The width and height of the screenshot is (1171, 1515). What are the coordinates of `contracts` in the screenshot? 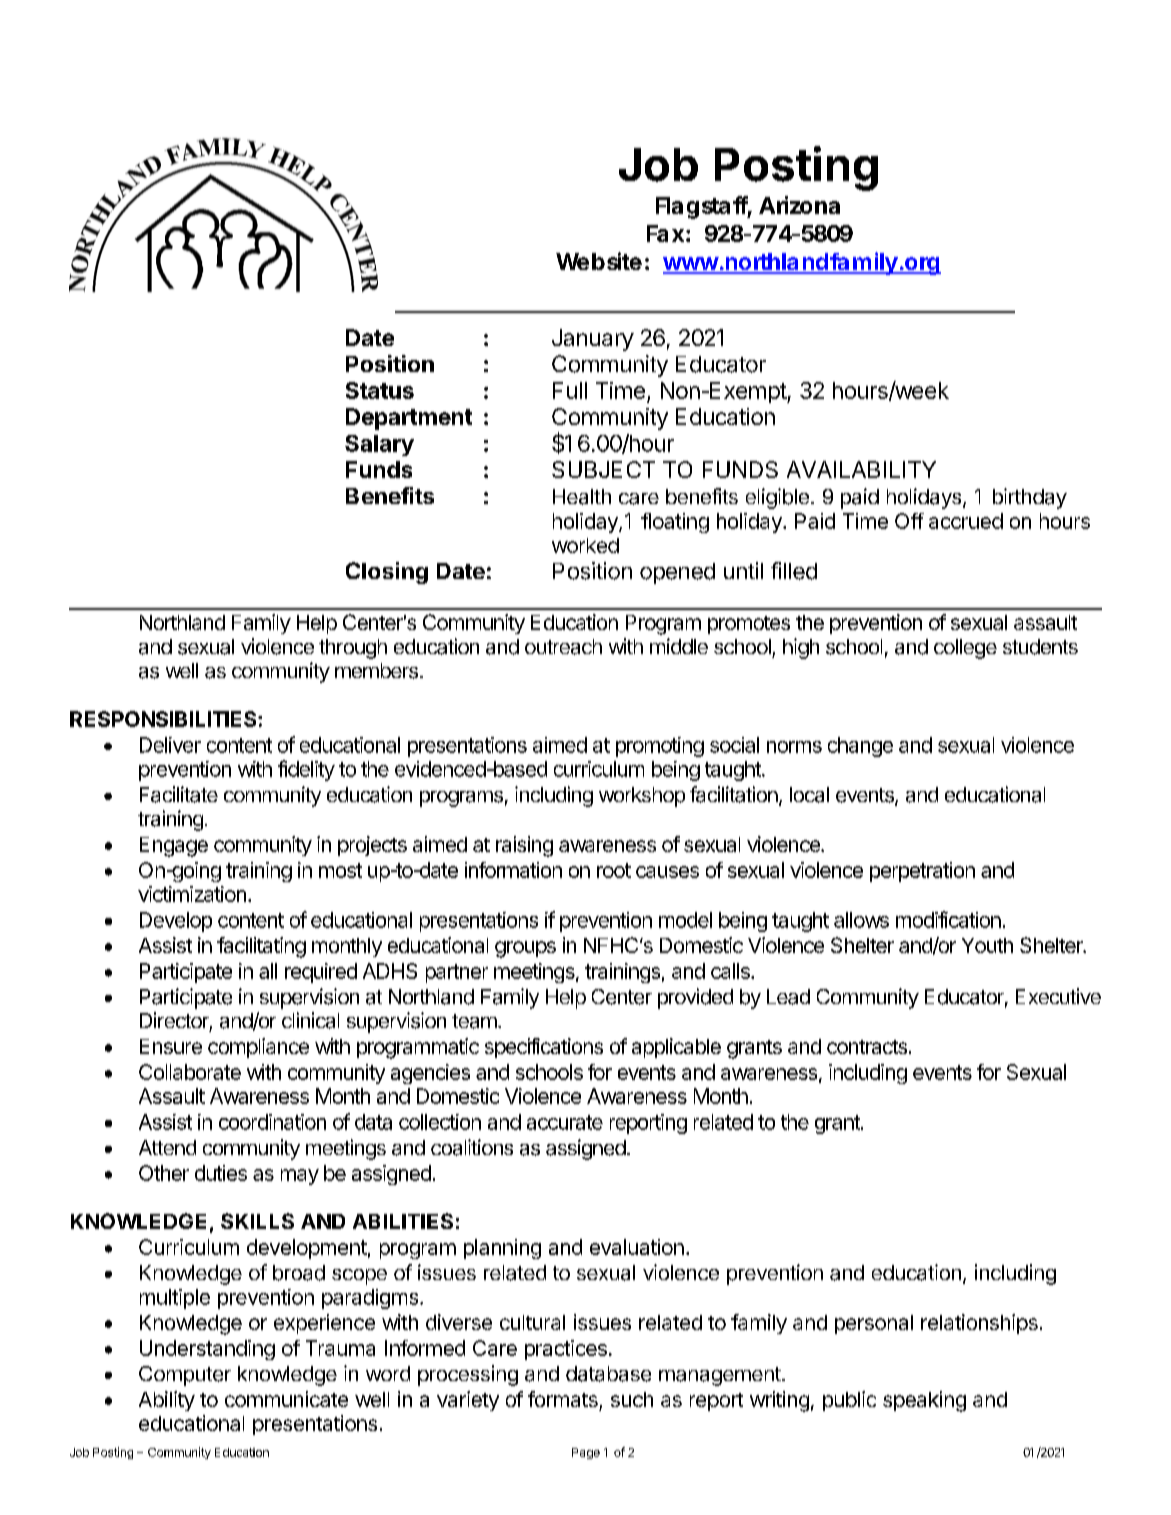 It's located at (868, 1047).
